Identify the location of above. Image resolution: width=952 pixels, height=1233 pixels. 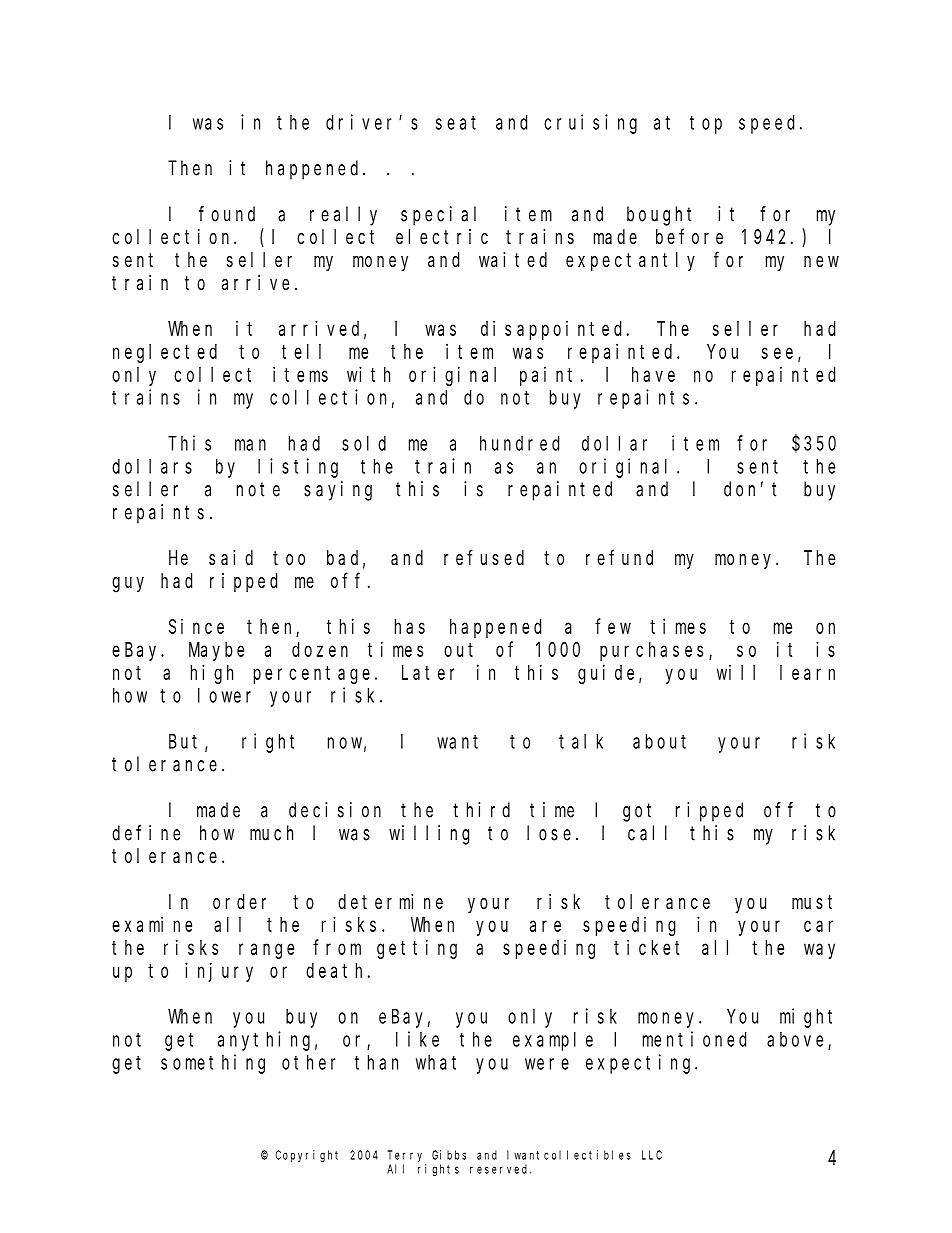
(798, 1040).
